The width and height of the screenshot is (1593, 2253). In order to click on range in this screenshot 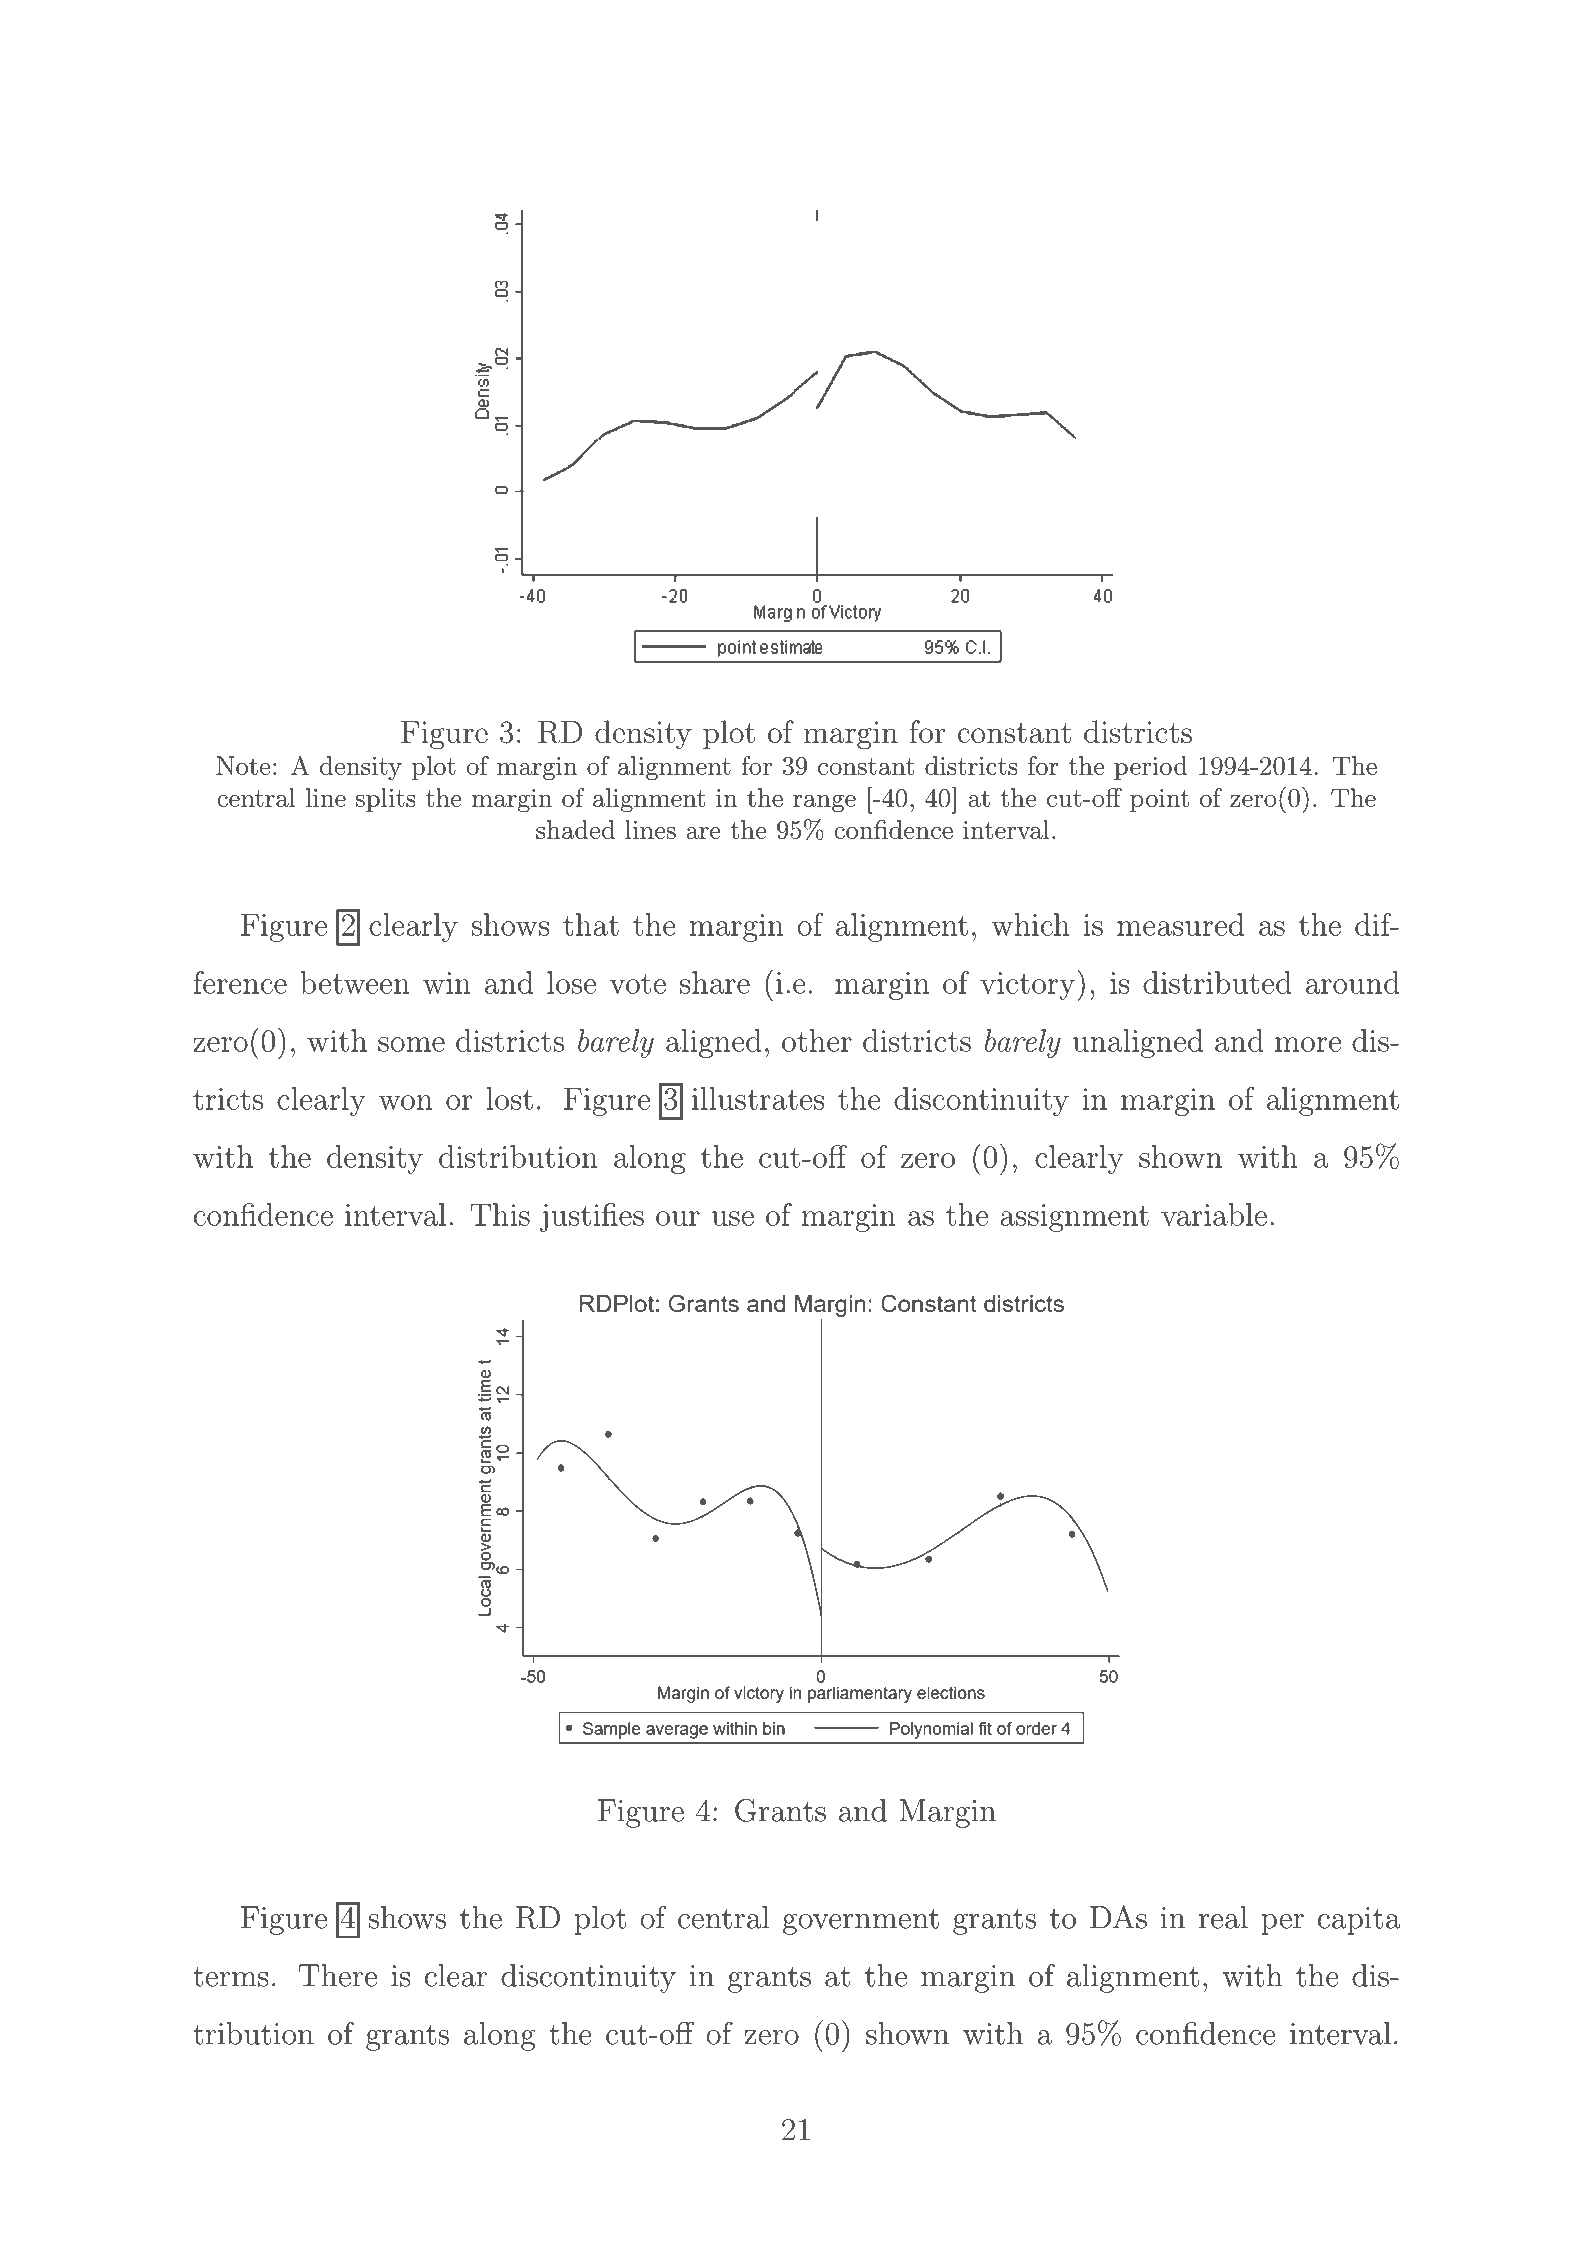, I will do `click(824, 803)`.
